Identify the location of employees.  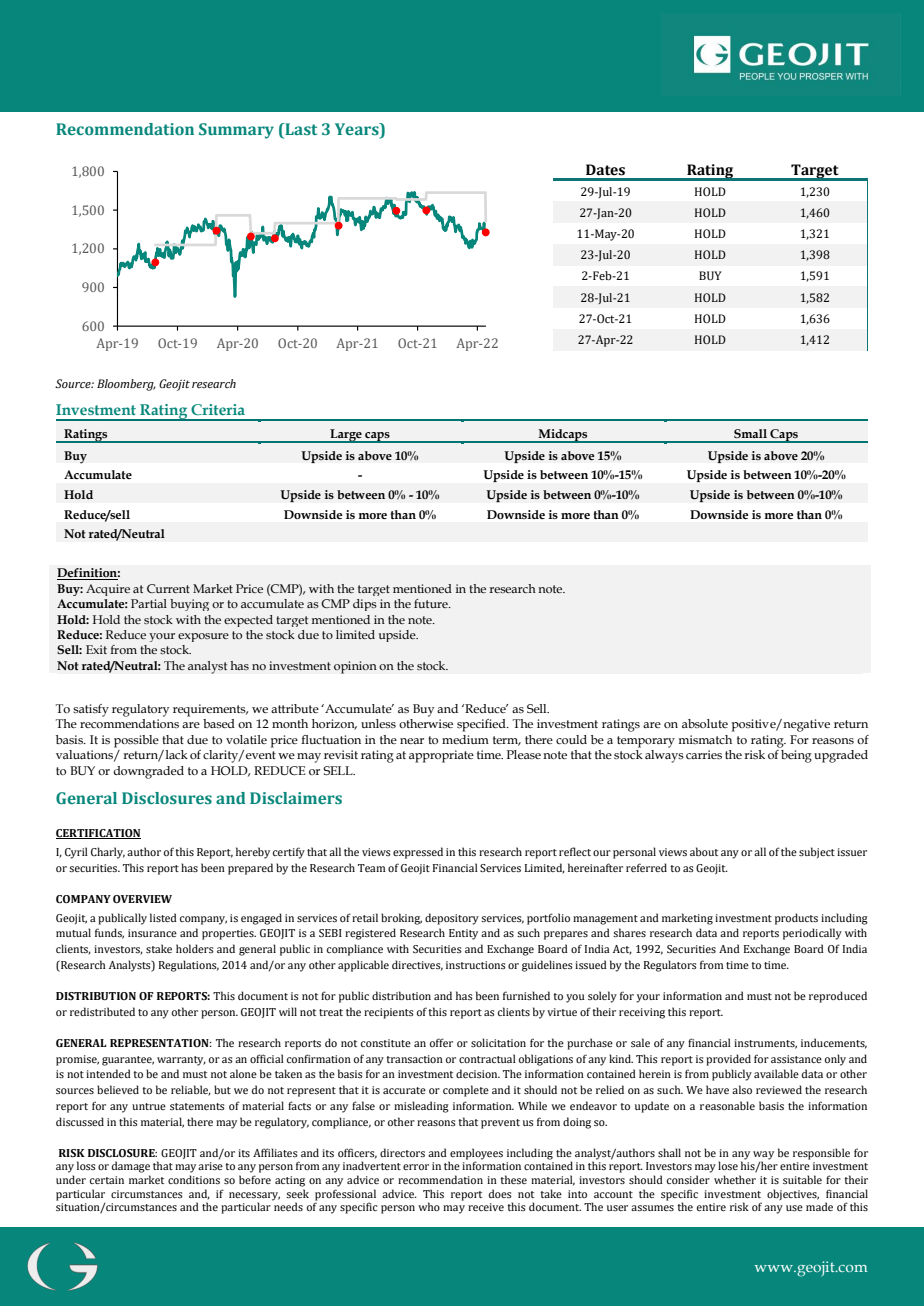
(475, 1155).
